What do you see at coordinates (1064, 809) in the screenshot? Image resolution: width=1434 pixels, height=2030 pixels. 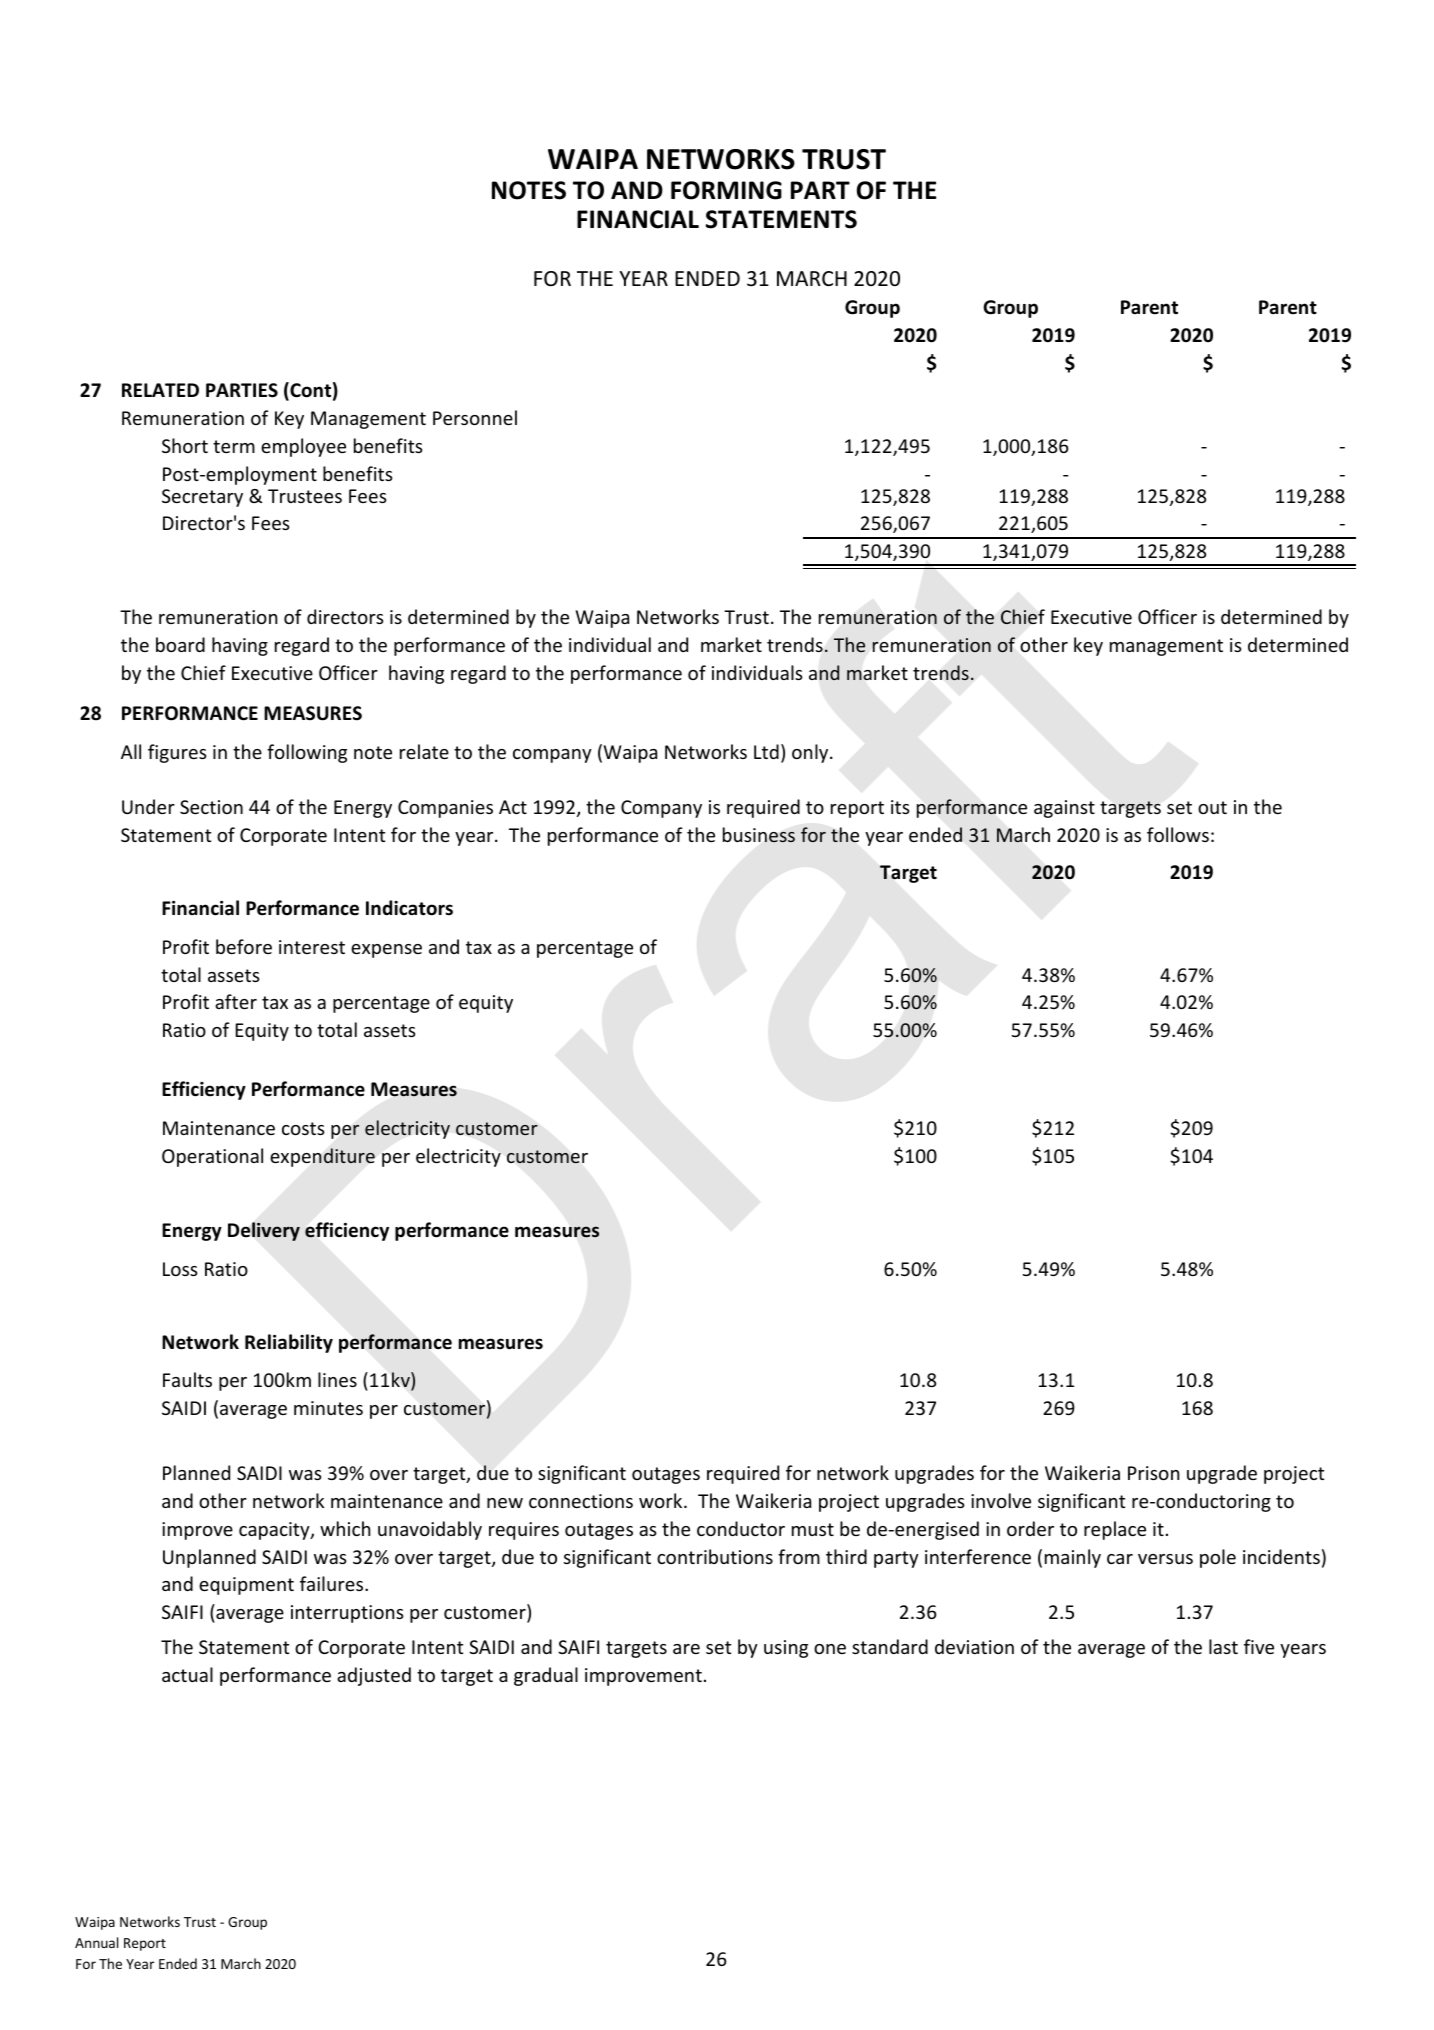 I see `against` at bounding box center [1064, 809].
